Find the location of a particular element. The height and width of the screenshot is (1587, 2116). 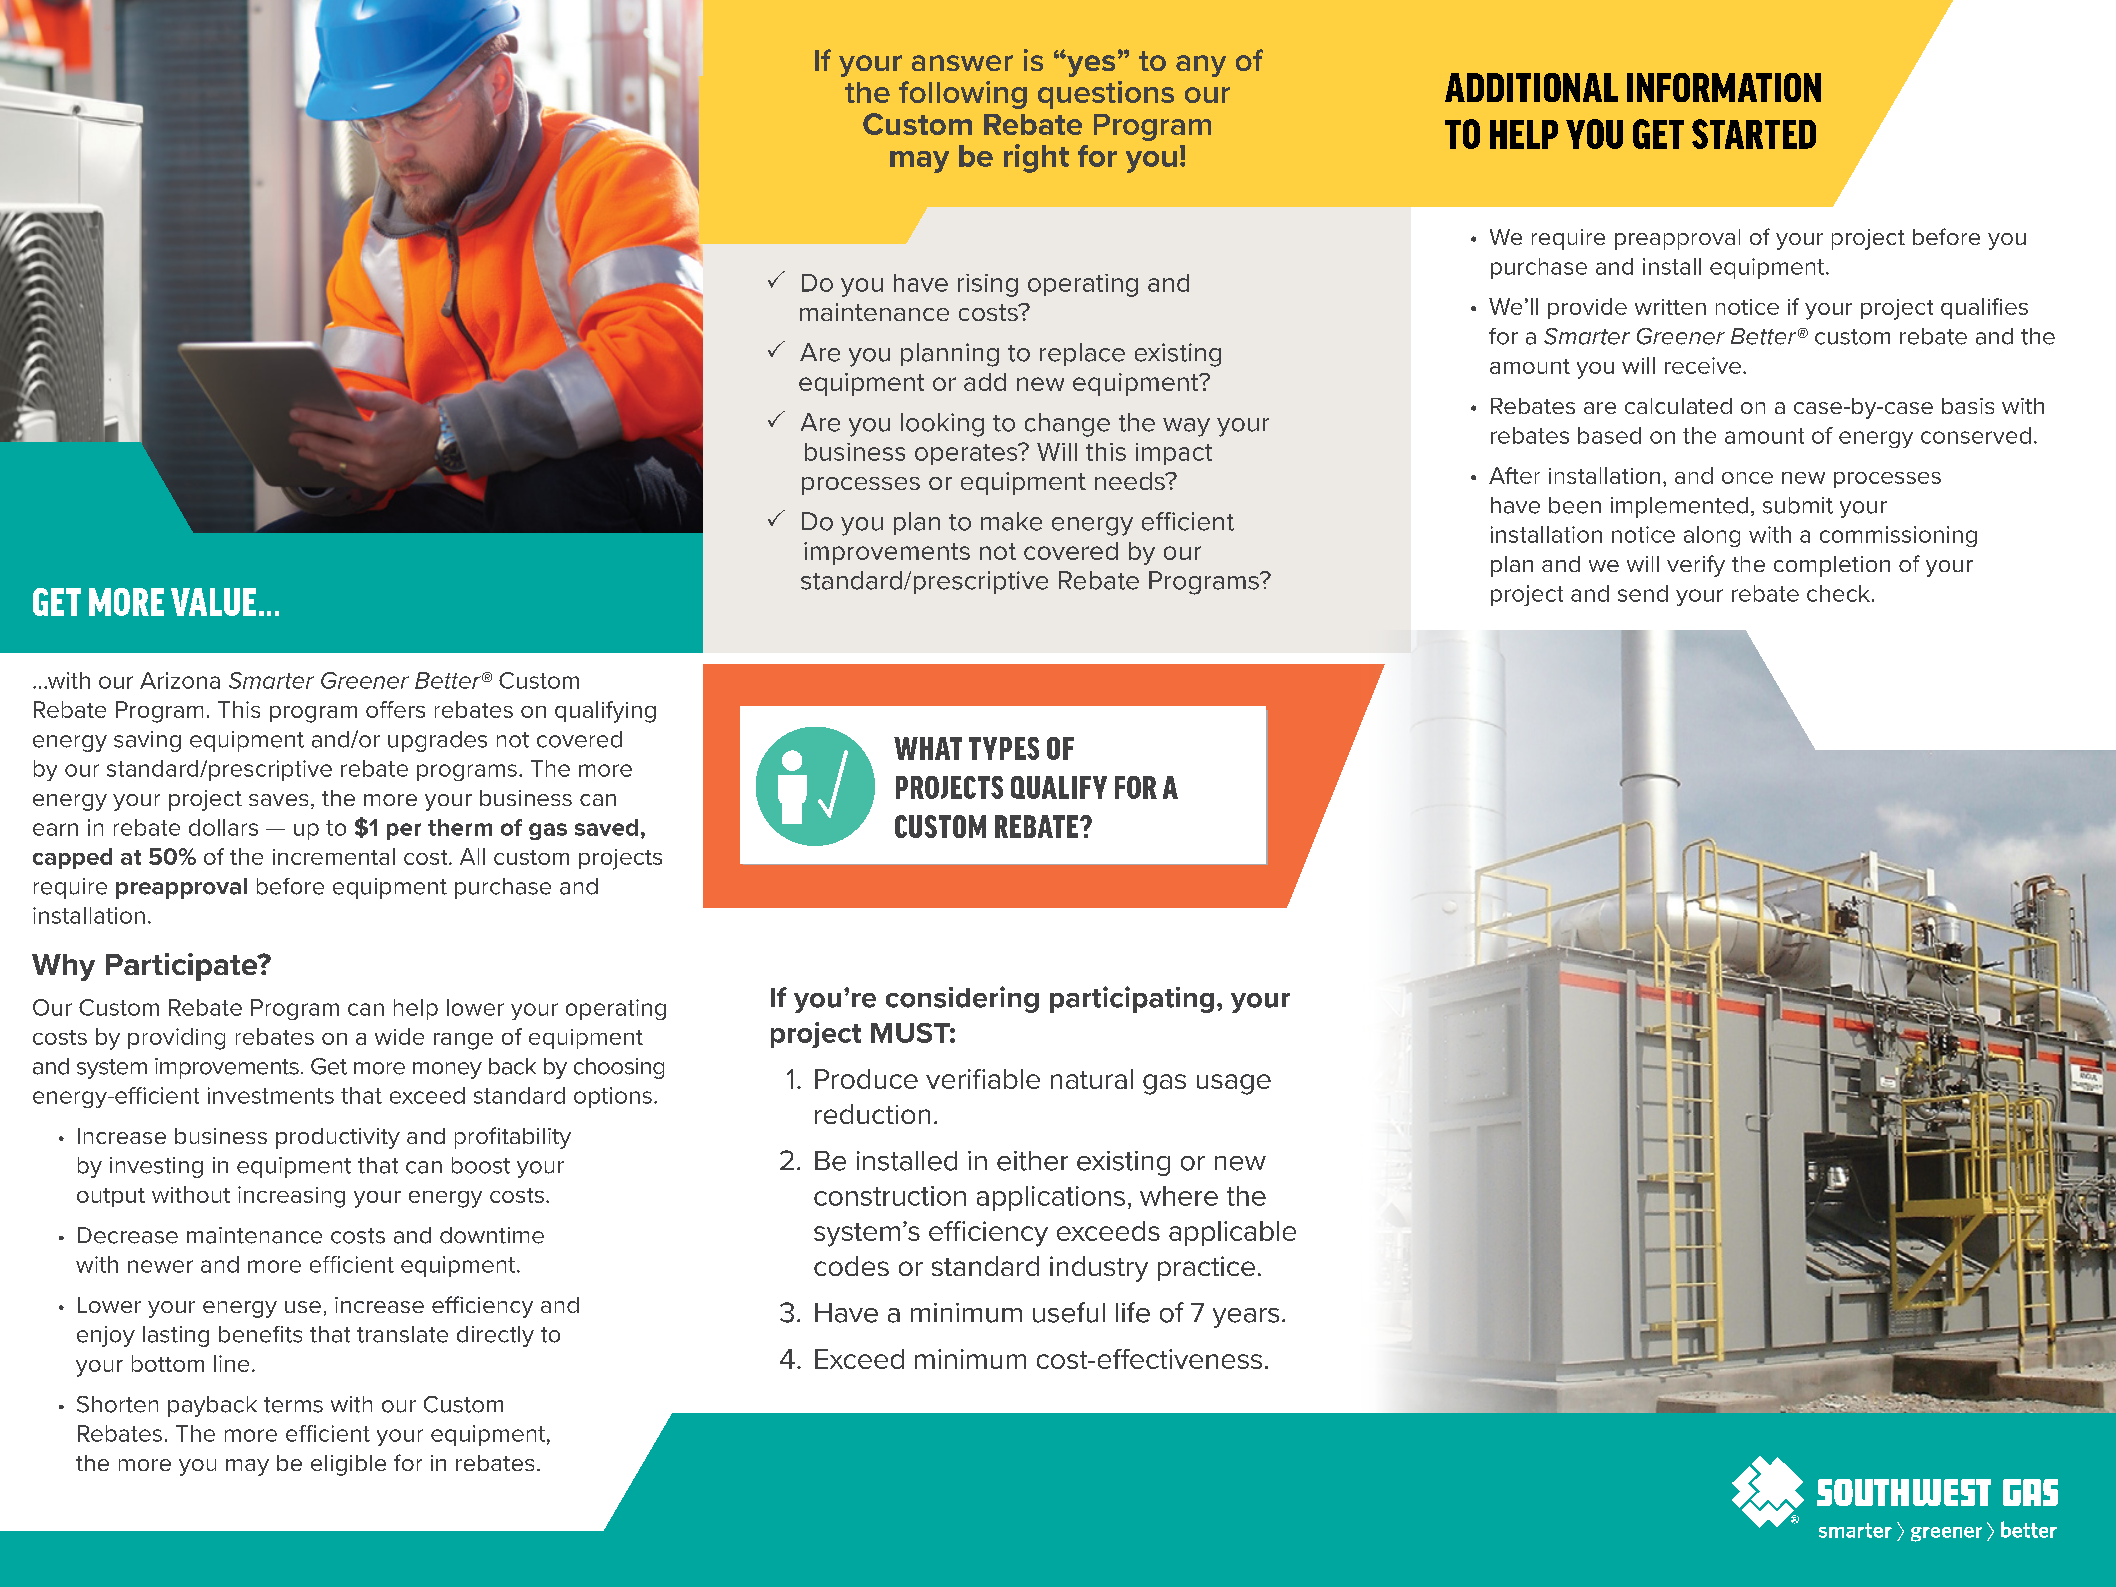

INFORMATION is located at coordinates (1724, 87).
